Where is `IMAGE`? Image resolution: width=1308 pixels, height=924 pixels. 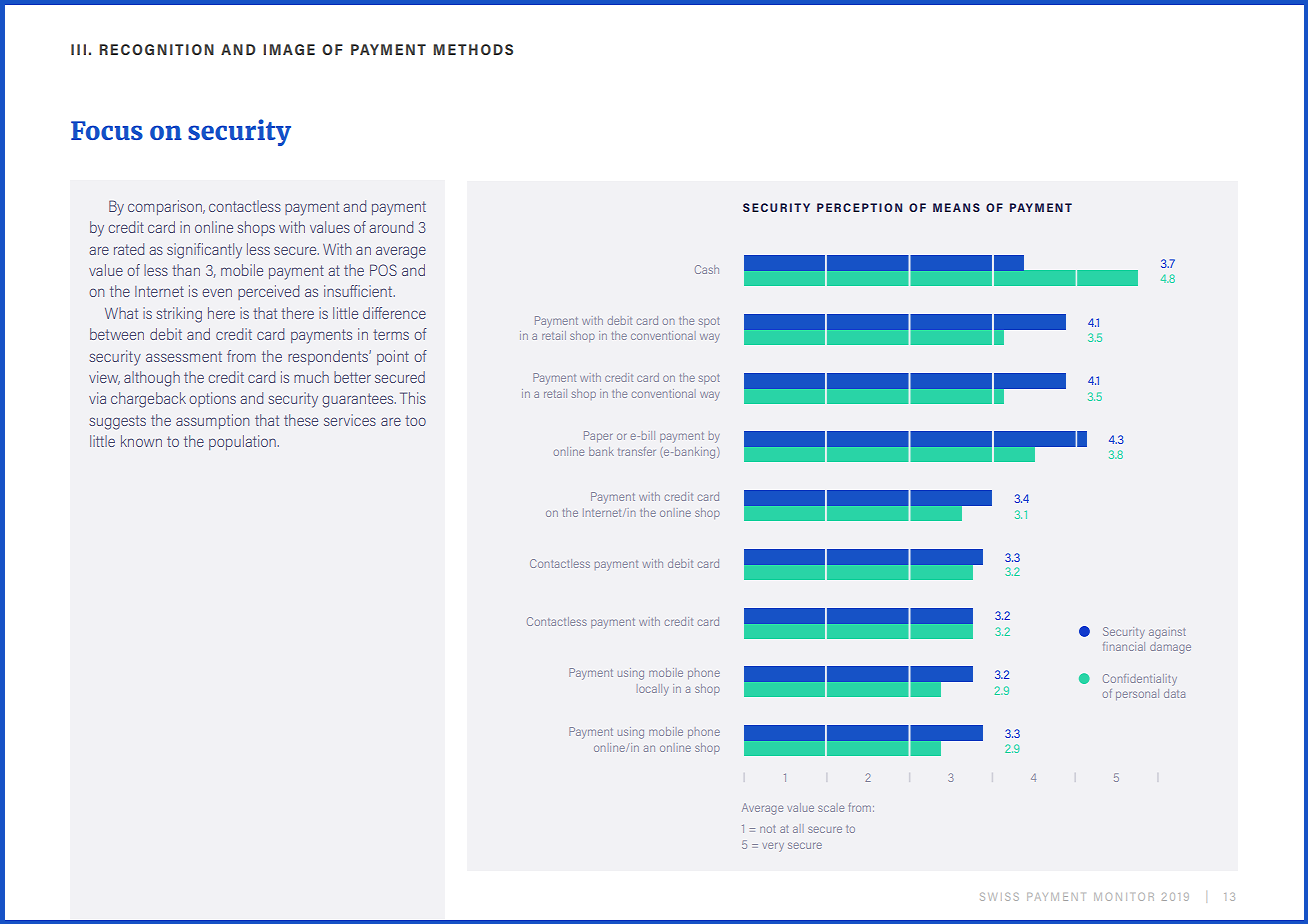
IMAGE is located at coordinates (289, 49).
